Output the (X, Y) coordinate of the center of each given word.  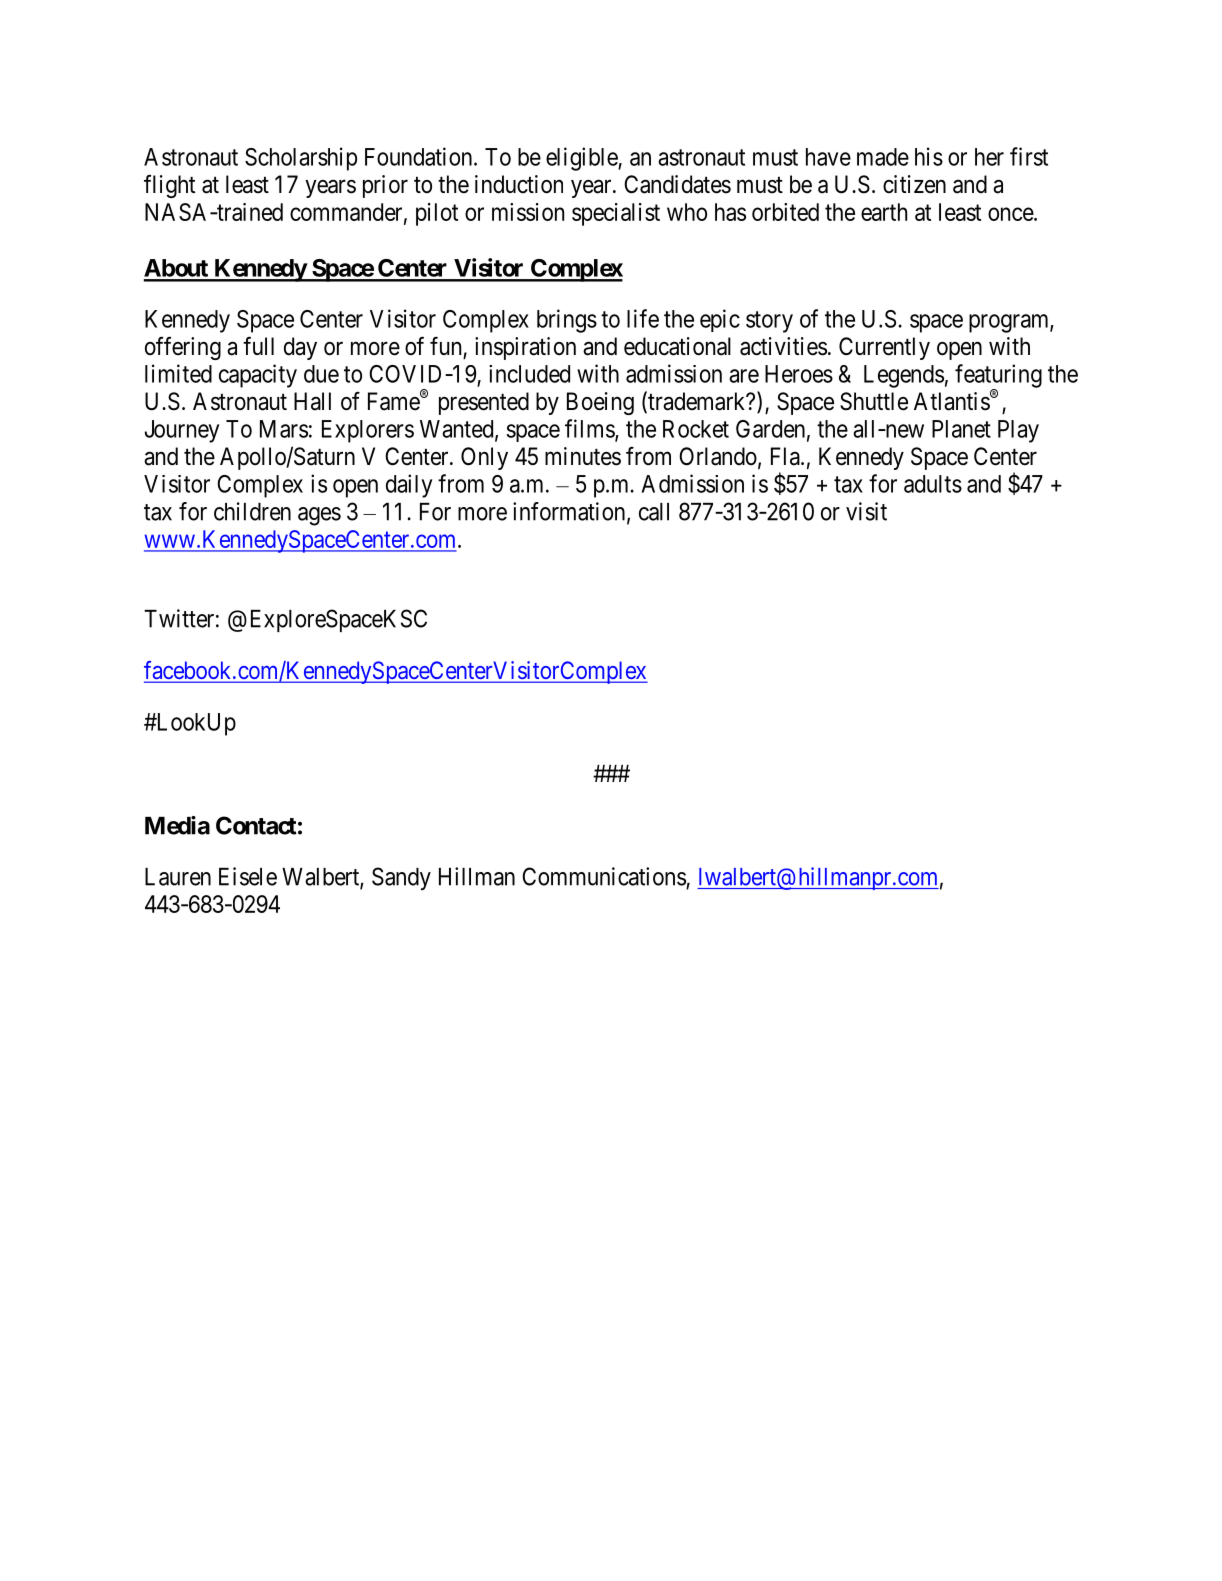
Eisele (248, 876)
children (252, 511)
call (654, 512)
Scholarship (301, 159)
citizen (914, 184)
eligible (582, 159)
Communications (604, 876)
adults (933, 484)
